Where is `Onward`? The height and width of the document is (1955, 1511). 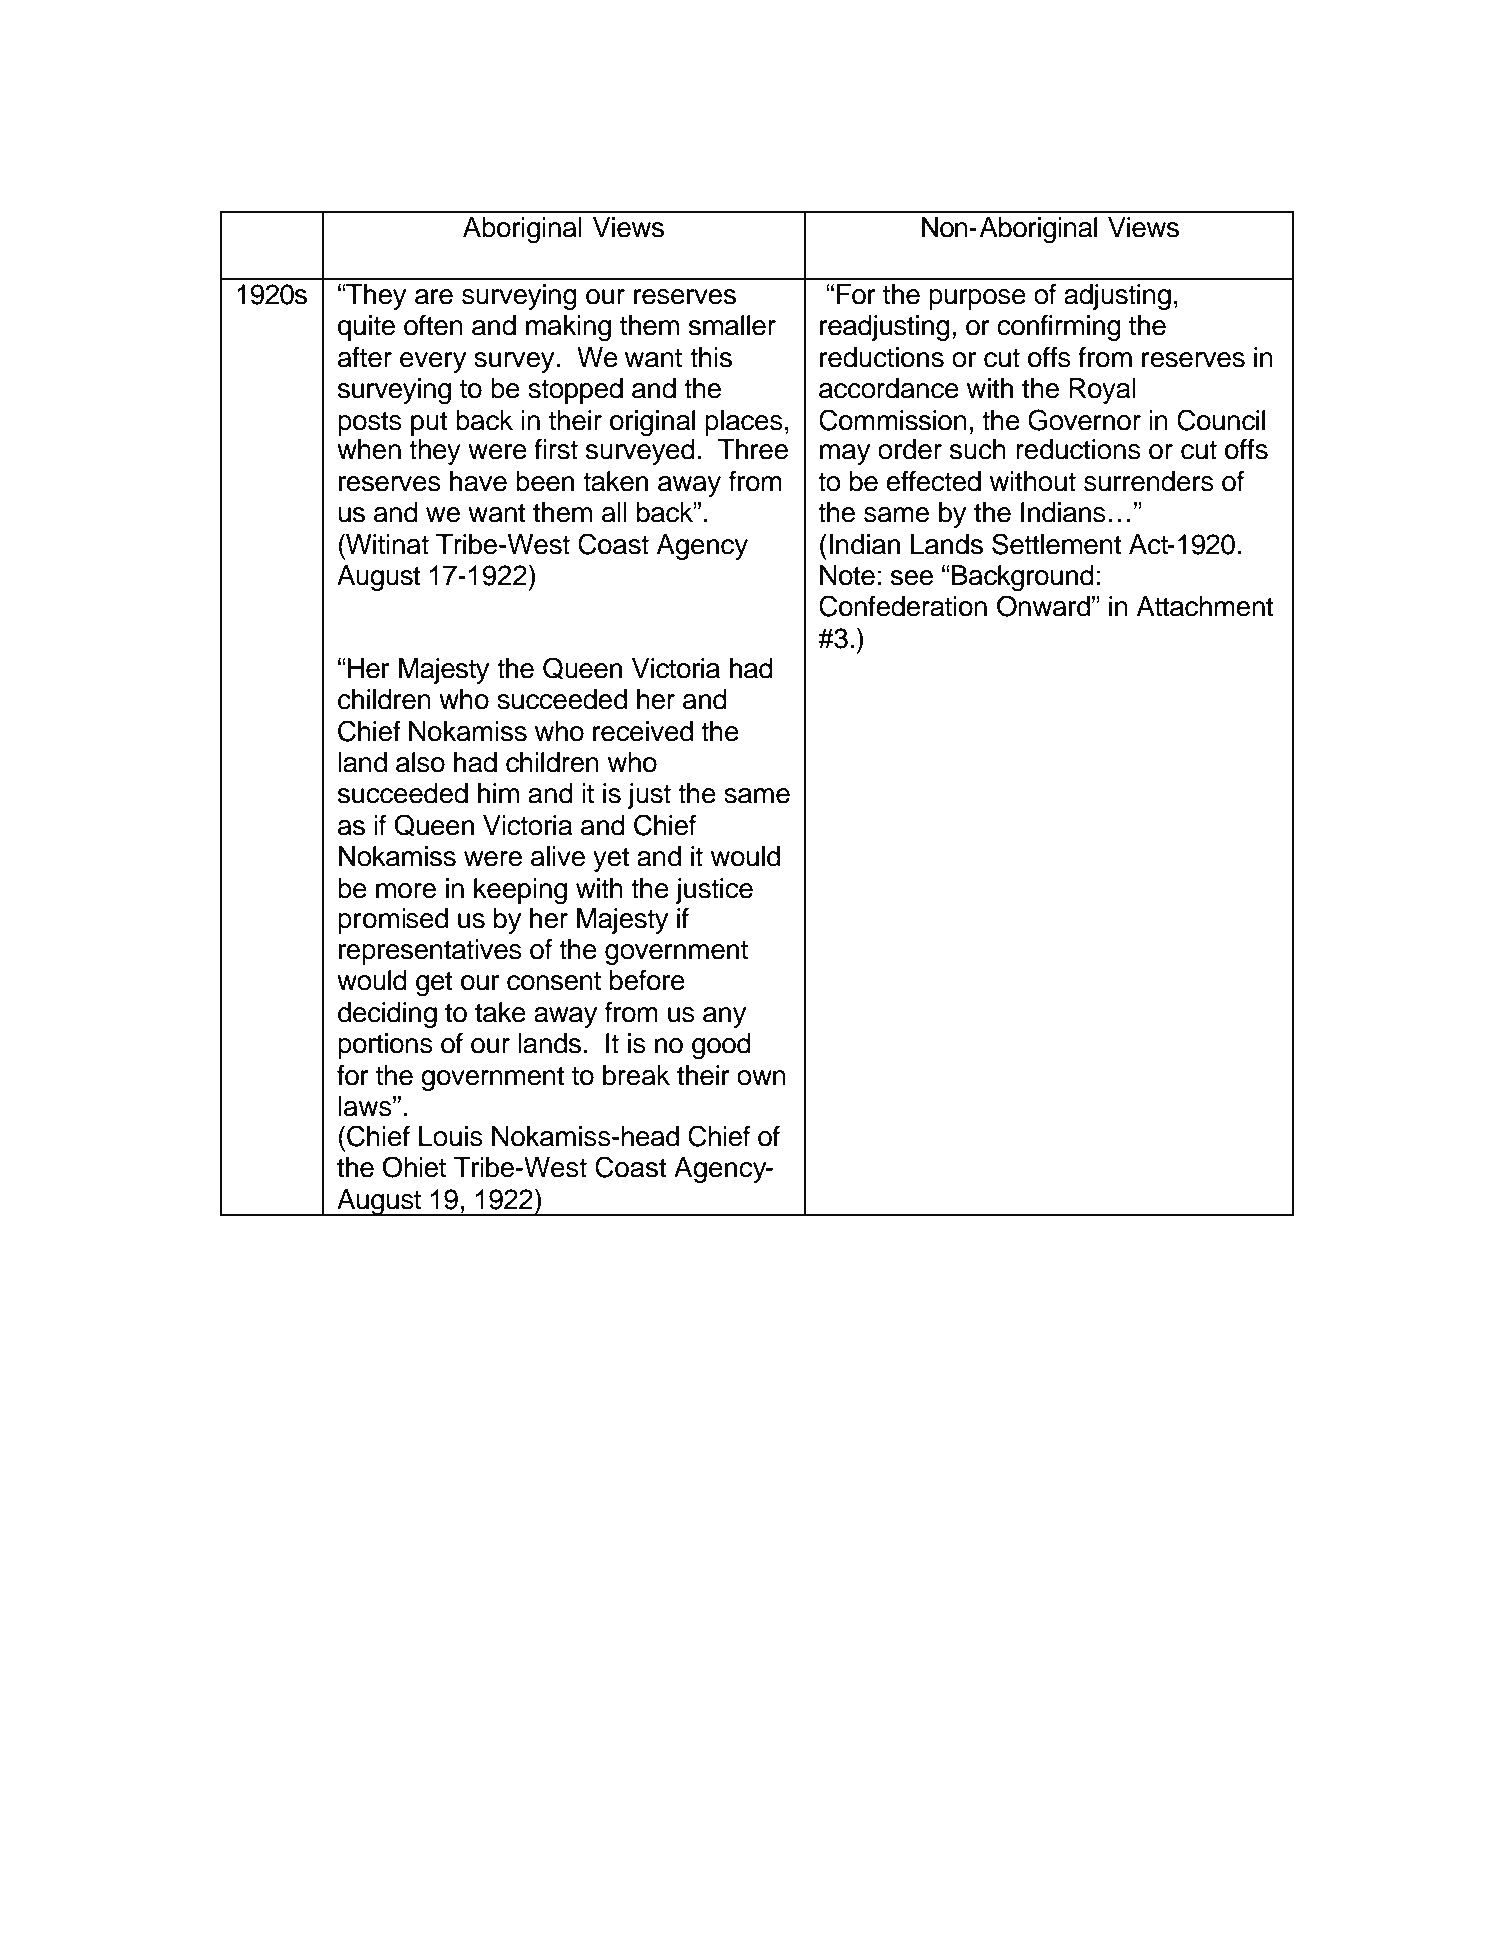
Onward is located at coordinates (1043, 606).
